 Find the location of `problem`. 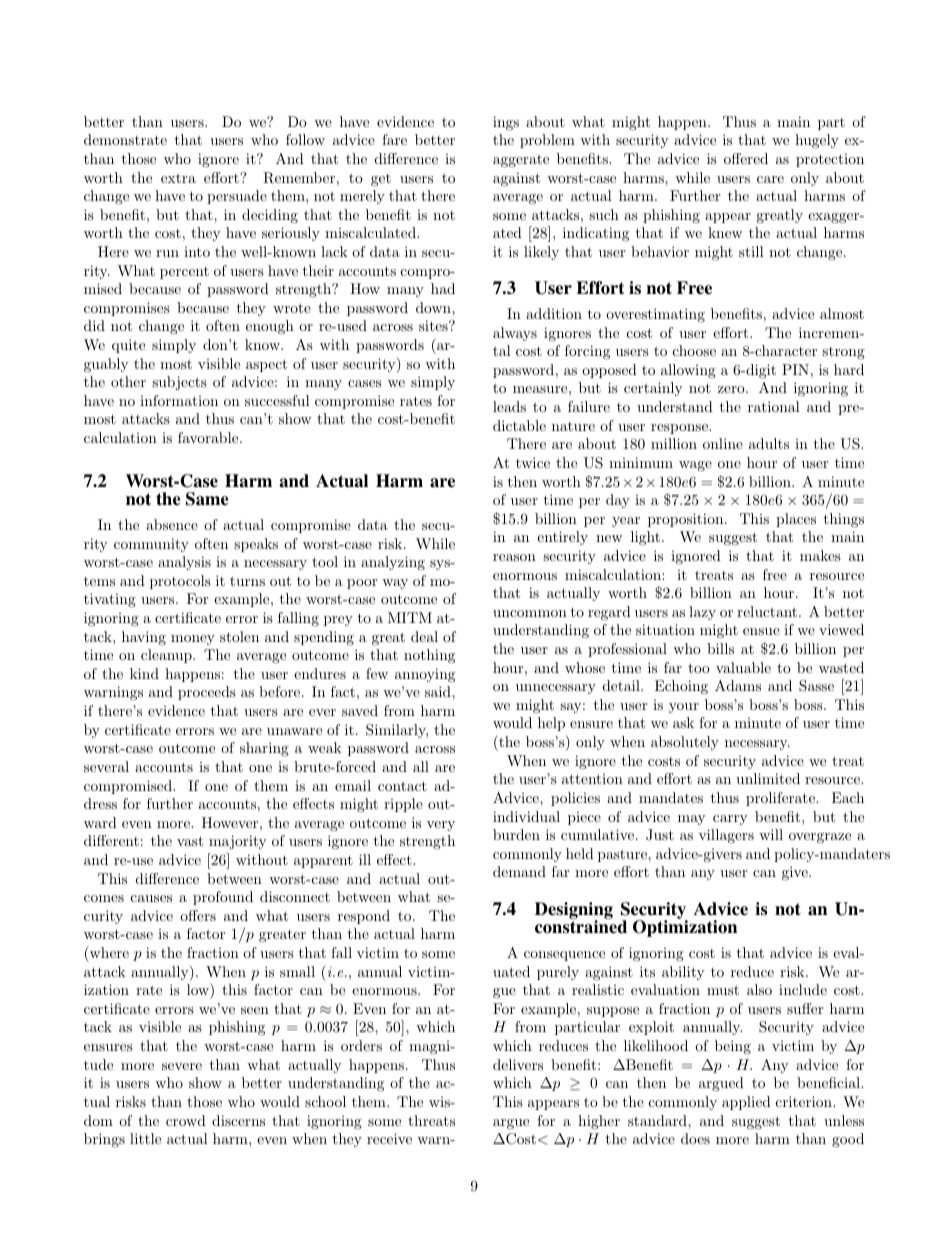

problem is located at coordinates (547, 141).
